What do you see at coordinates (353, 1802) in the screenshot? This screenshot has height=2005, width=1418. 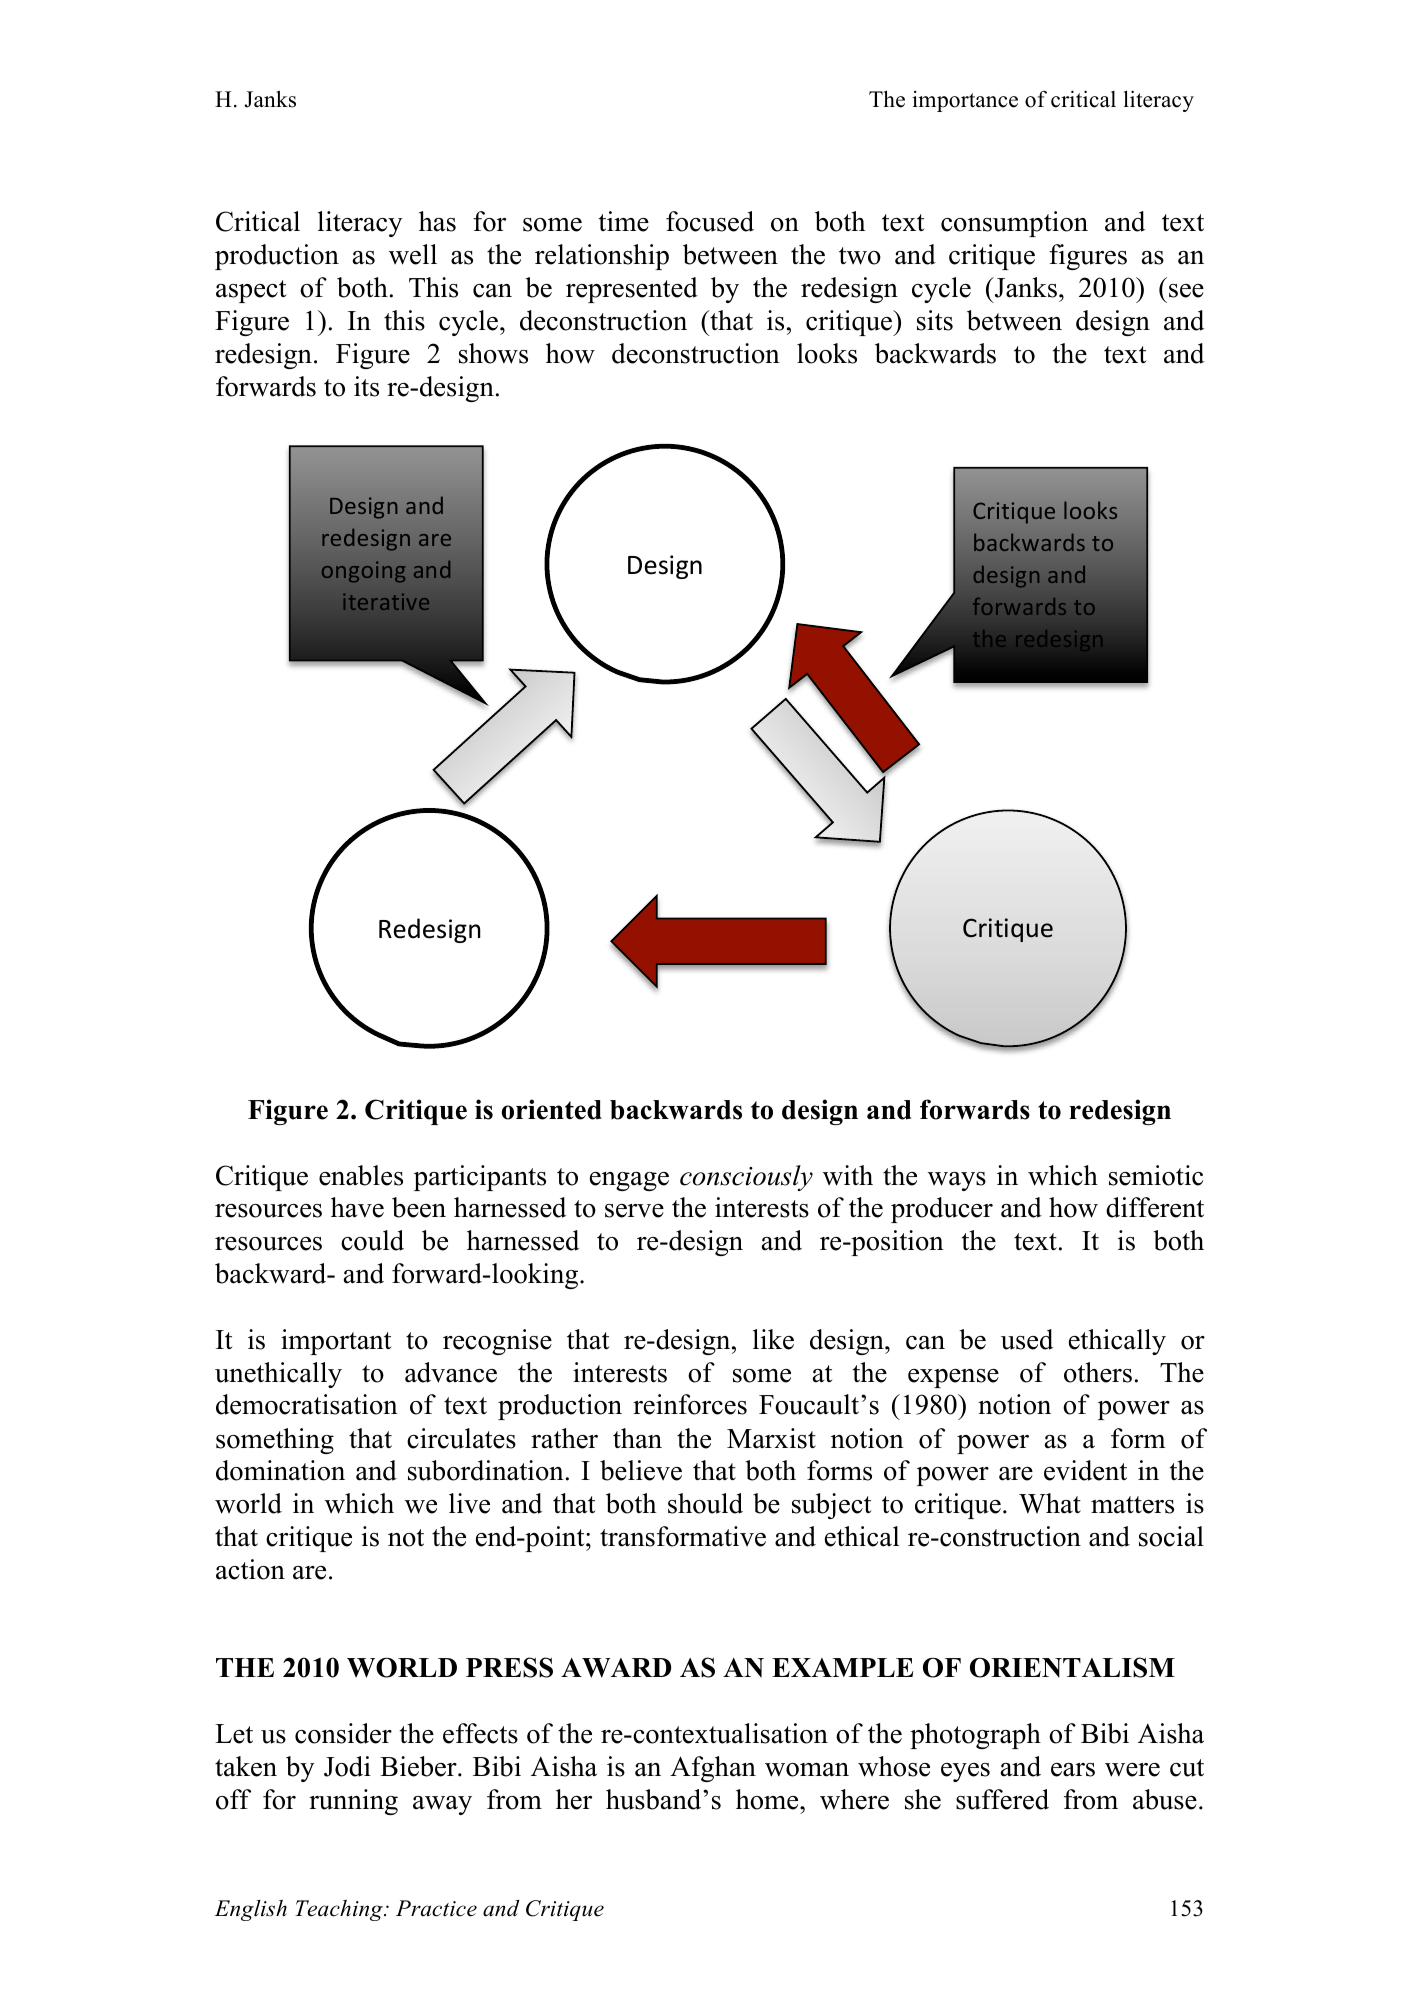 I see `running` at bounding box center [353, 1802].
